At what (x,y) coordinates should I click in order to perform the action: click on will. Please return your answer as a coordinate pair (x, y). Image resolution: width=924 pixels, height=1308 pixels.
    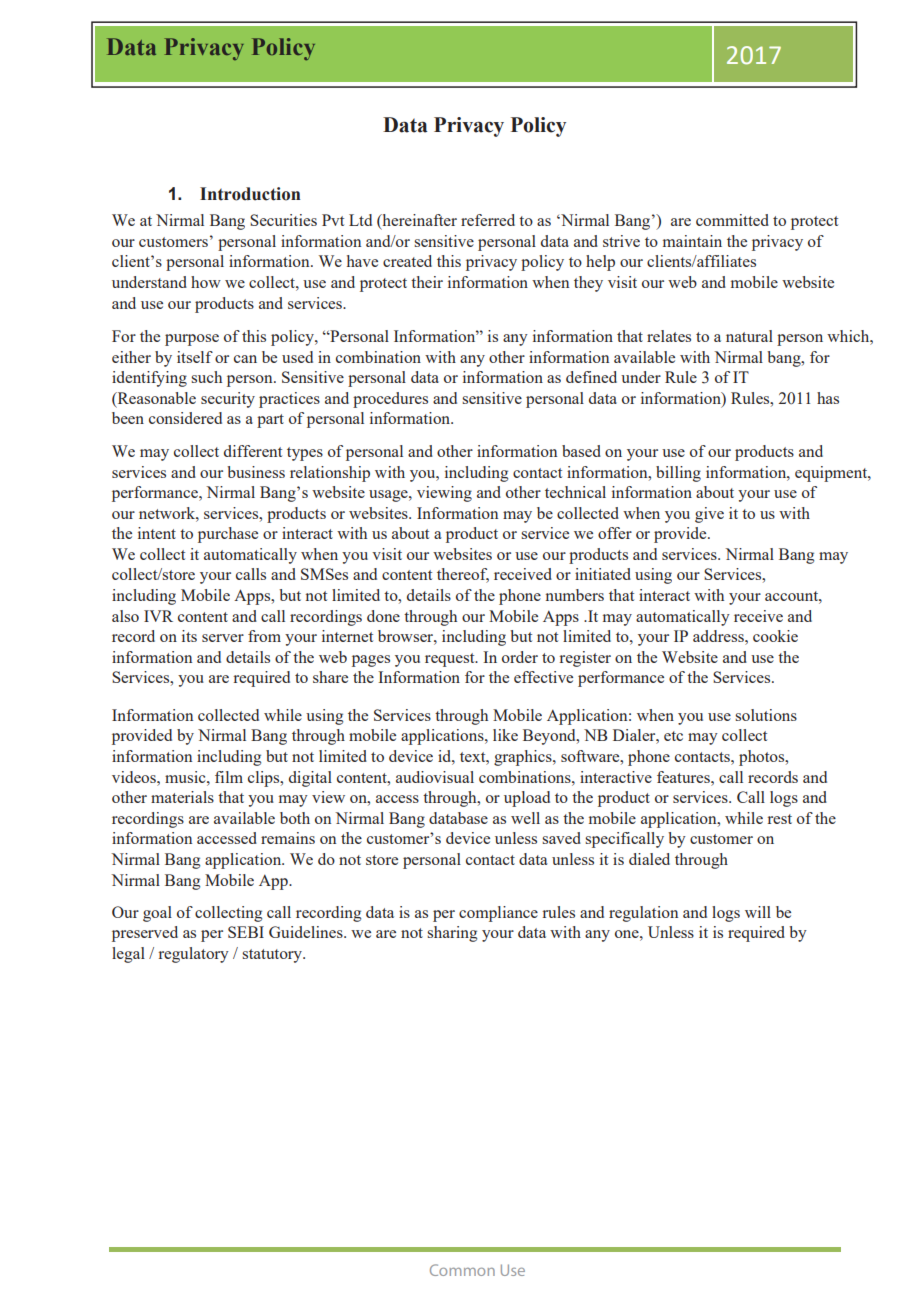
    Looking at the image, I should click on (758, 912).
